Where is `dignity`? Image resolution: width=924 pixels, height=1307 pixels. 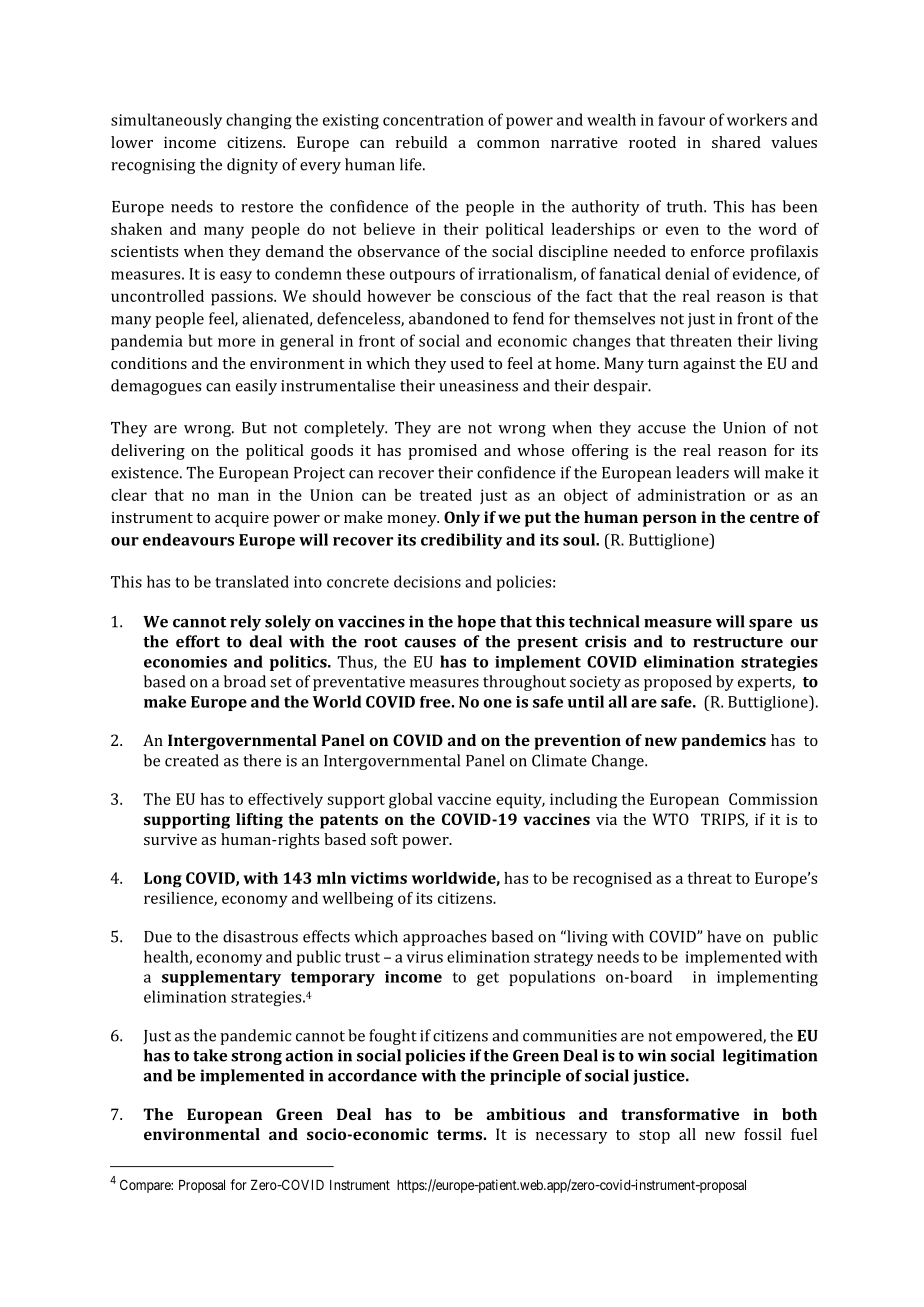
dignity is located at coordinates (252, 166).
